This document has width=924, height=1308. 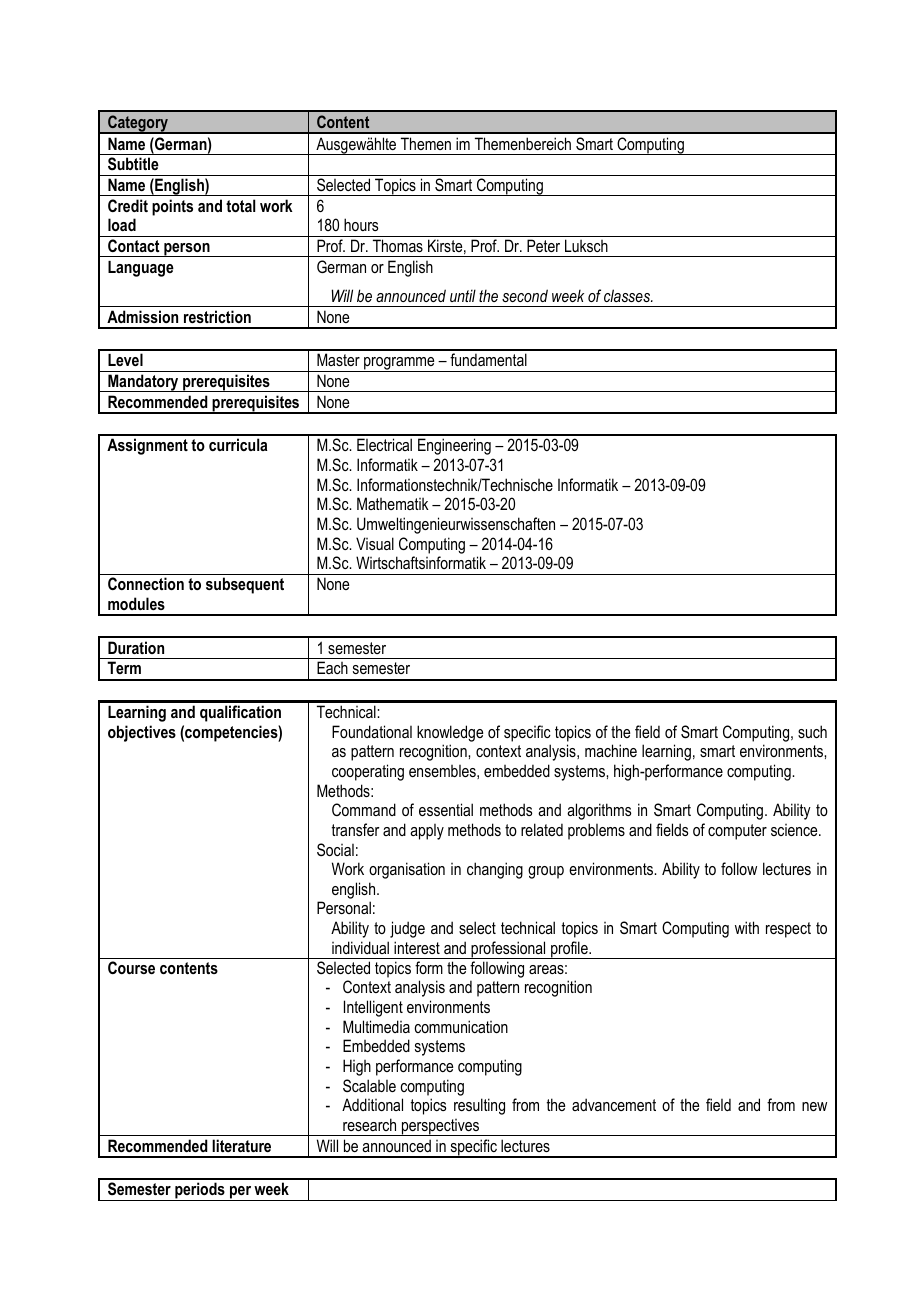 What do you see at coordinates (747, 927) in the document?
I see `with` at bounding box center [747, 927].
